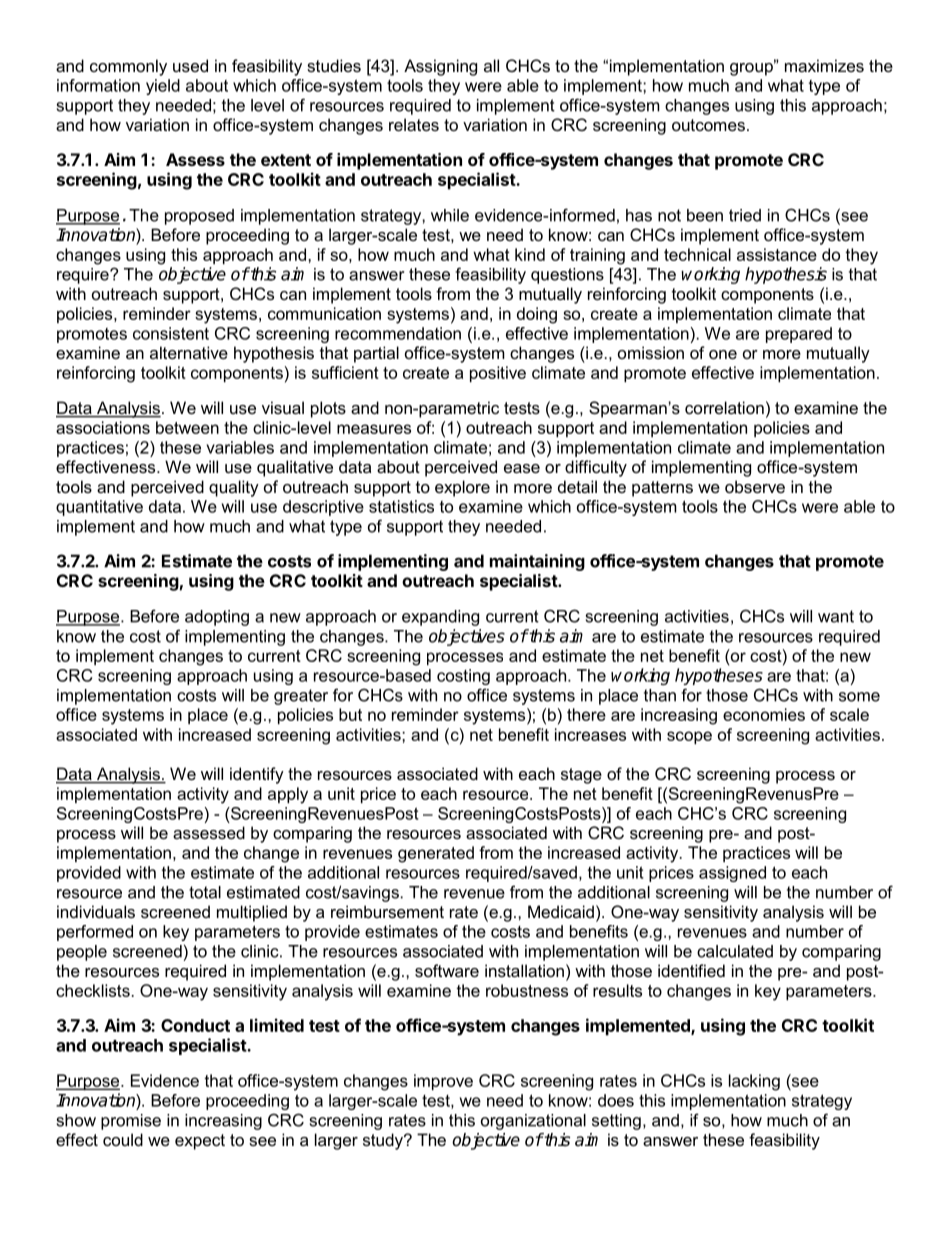 The image size is (952, 1233). Describe the element at coordinates (163, 87) in the document. I see `yield` at that location.
